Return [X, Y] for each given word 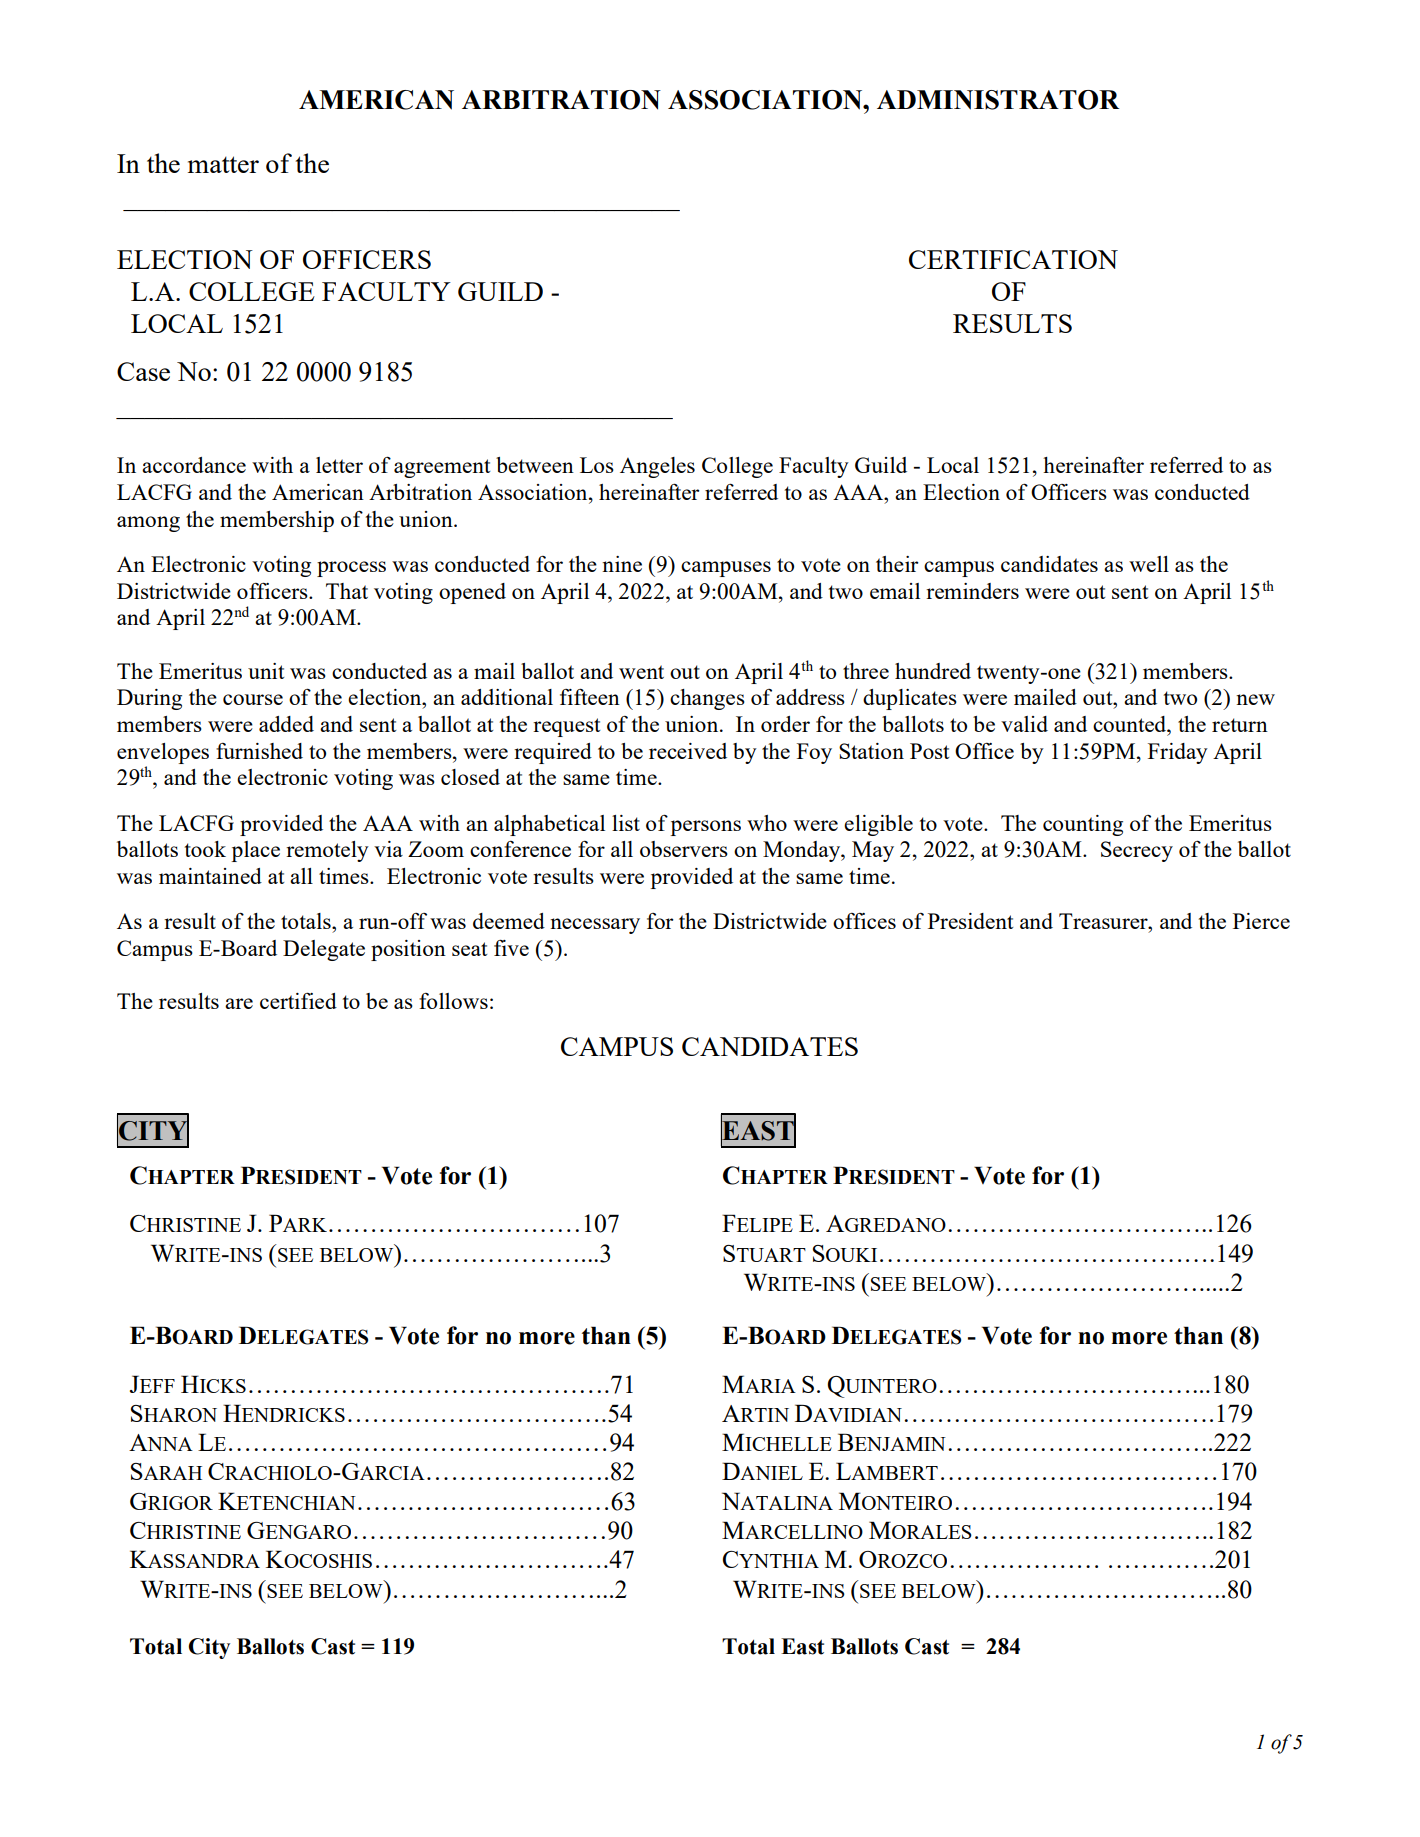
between [535, 465]
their [897, 564]
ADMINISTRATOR [998, 100]
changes [707, 699]
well [1149, 564]
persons [705, 828]
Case [143, 371]
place [255, 851]
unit [266, 671]
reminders [972, 591]
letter [339, 465]
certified [298, 1000]
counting [1083, 825]
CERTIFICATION [1013, 259]
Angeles [657, 467]
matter [223, 164]
